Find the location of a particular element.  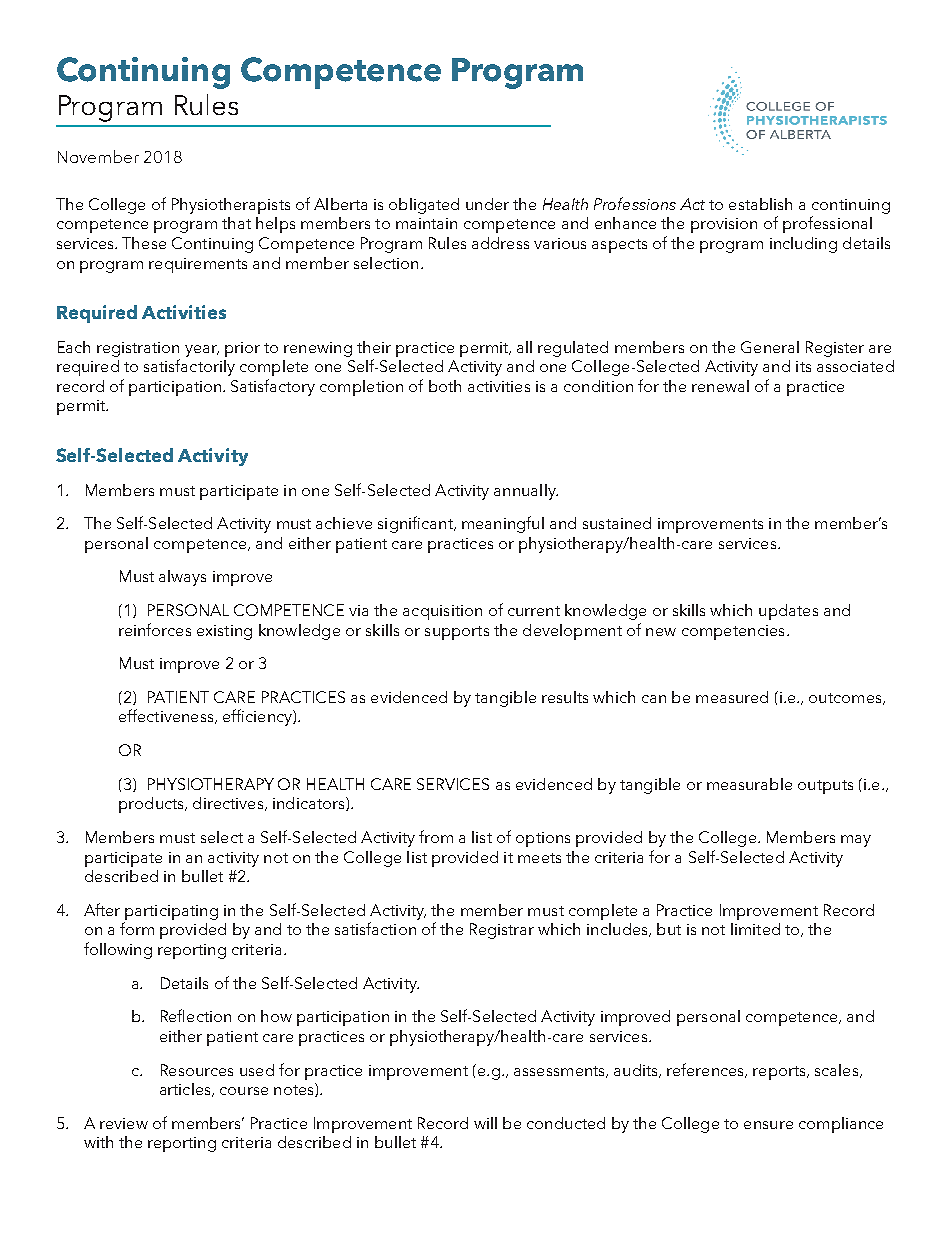

establish is located at coordinates (760, 204).
